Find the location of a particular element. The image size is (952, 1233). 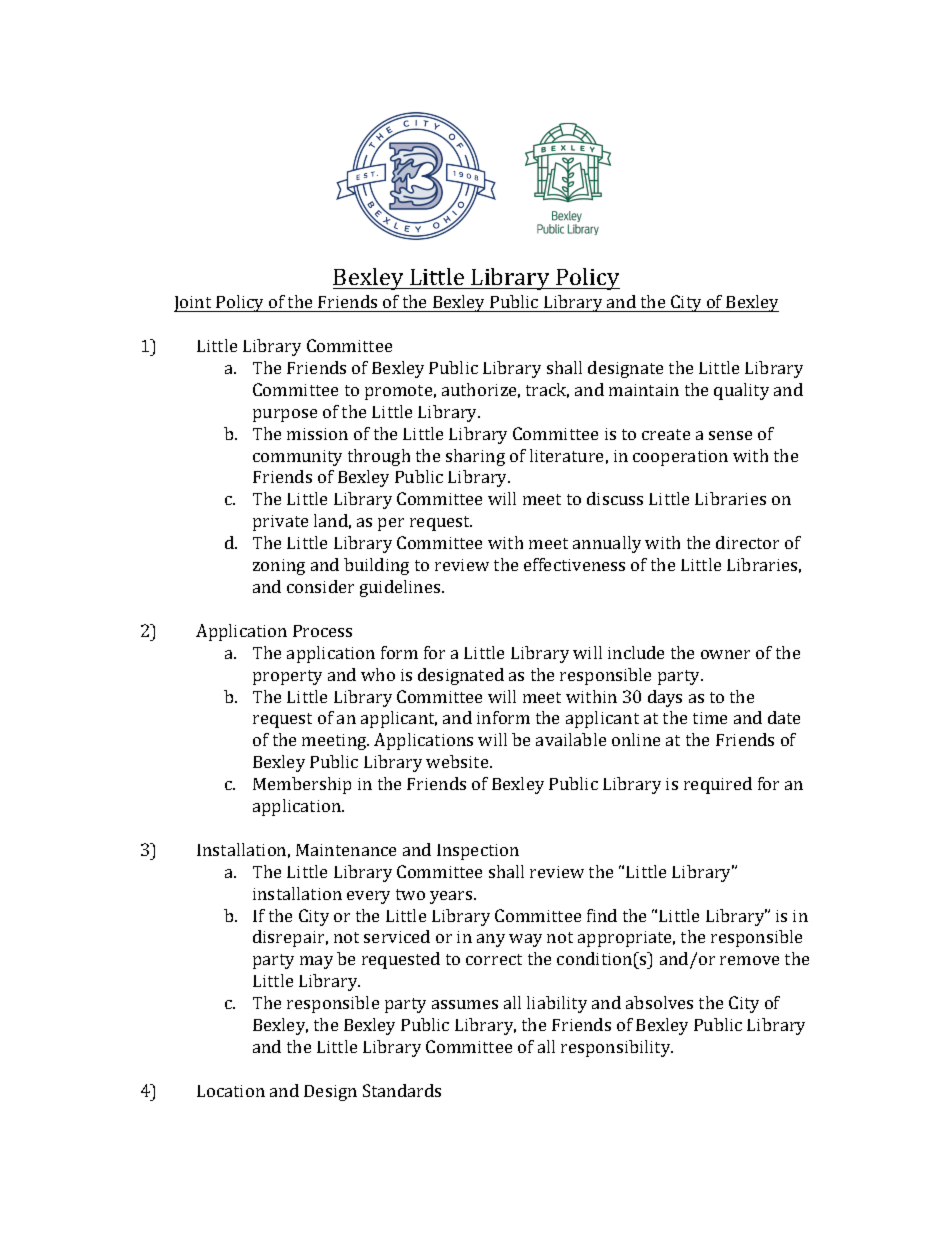

private is located at coordinates (280, 523).
